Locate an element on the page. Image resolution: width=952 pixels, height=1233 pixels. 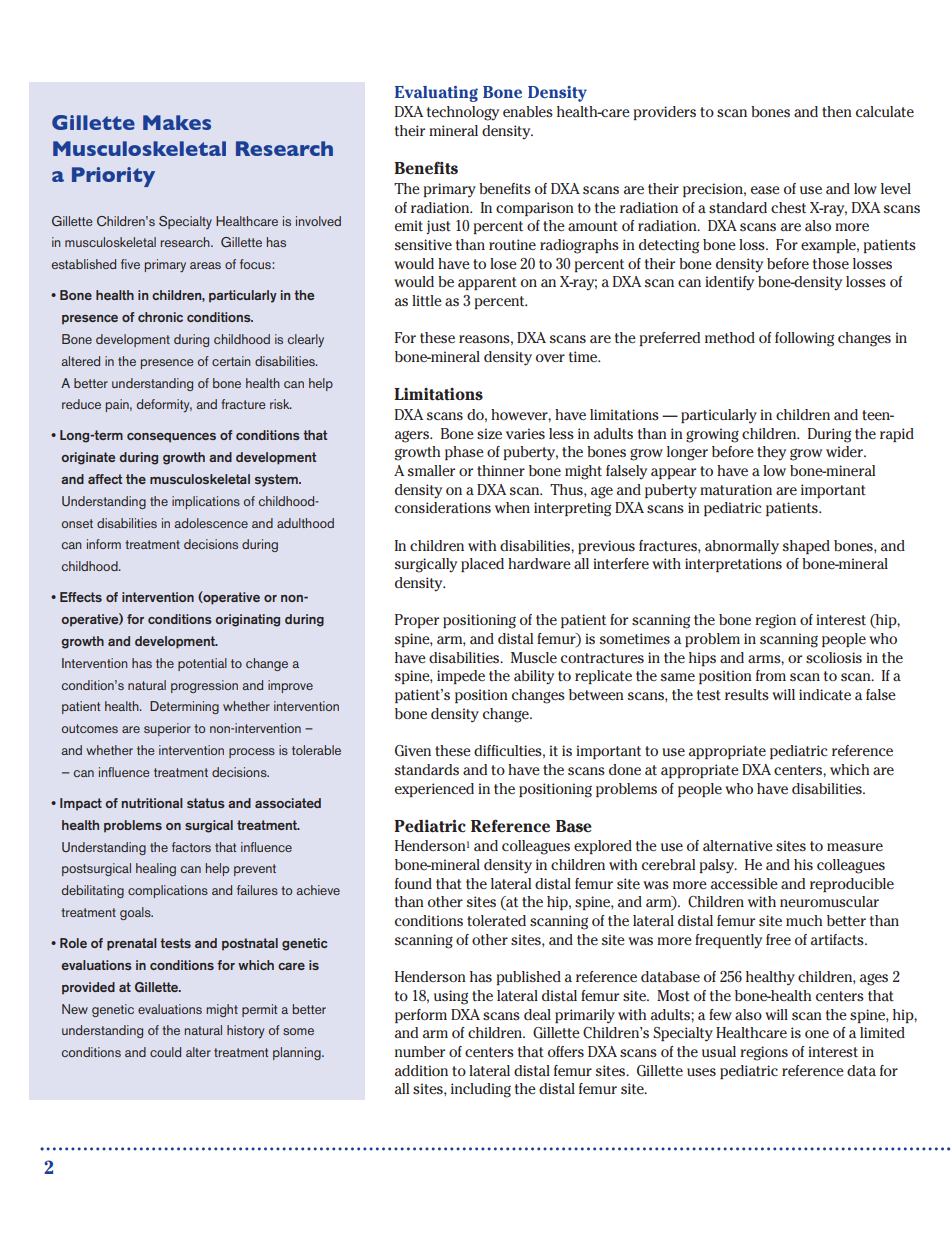
technology is located at coordinates (463, 113).
